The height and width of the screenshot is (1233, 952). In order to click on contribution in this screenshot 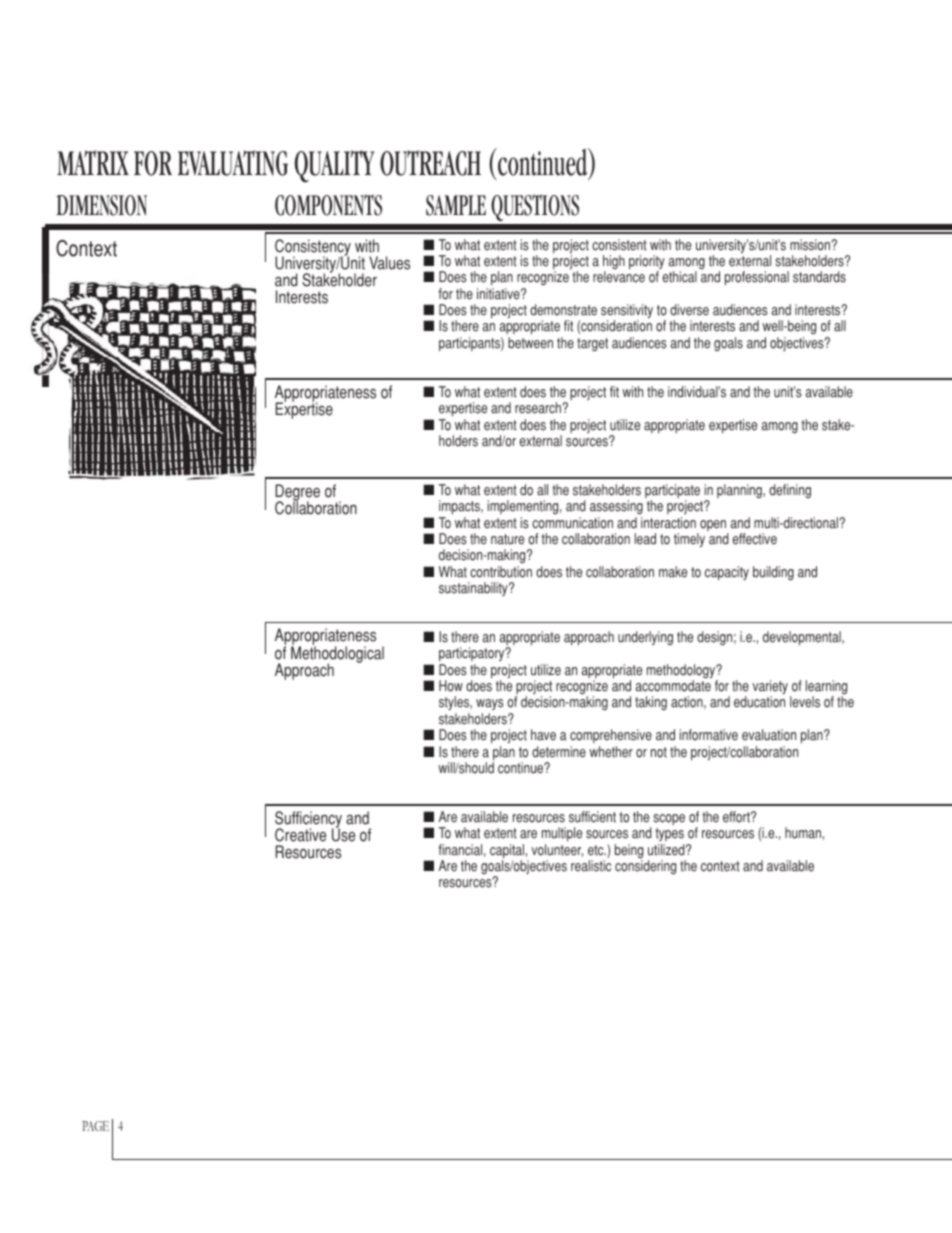, I will do `click(501, 572)`.
